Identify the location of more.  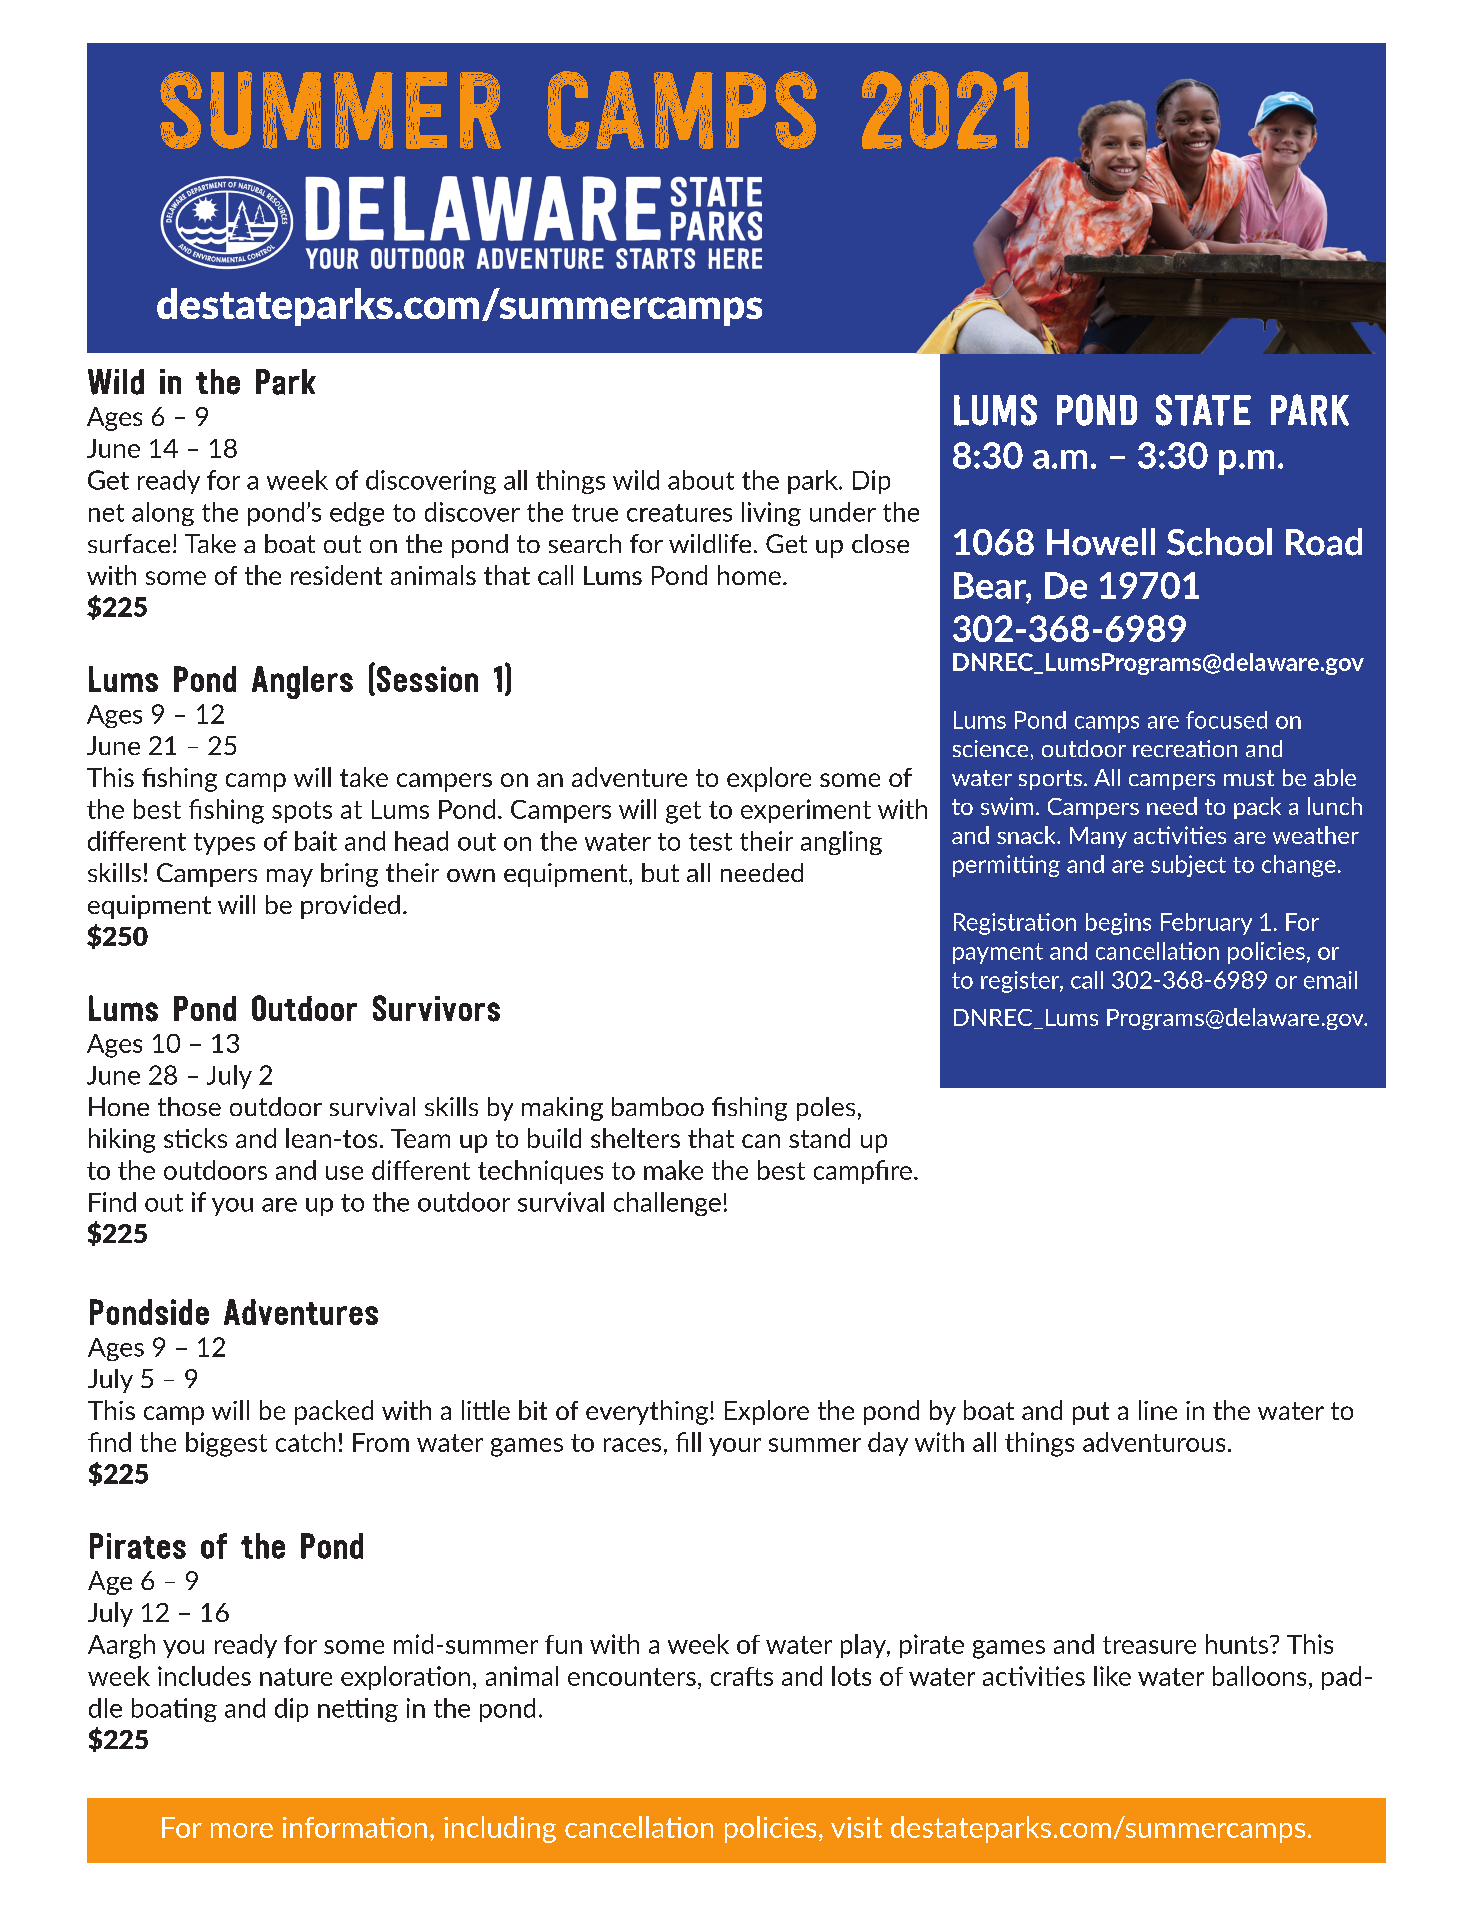
(242, 1830).
